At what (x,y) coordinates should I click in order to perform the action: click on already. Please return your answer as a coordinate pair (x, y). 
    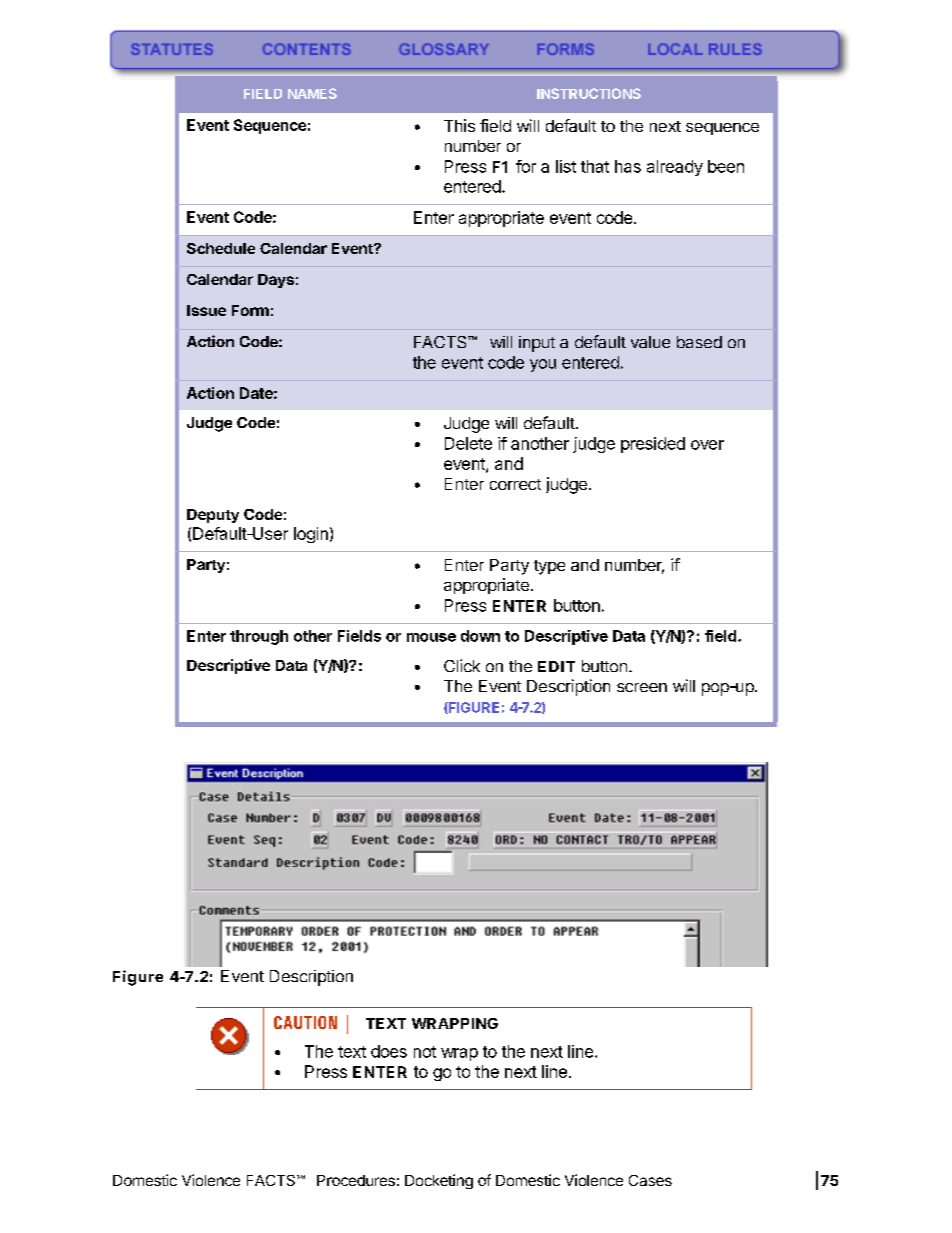
    Looking at the image, I should click on (675, 168).
